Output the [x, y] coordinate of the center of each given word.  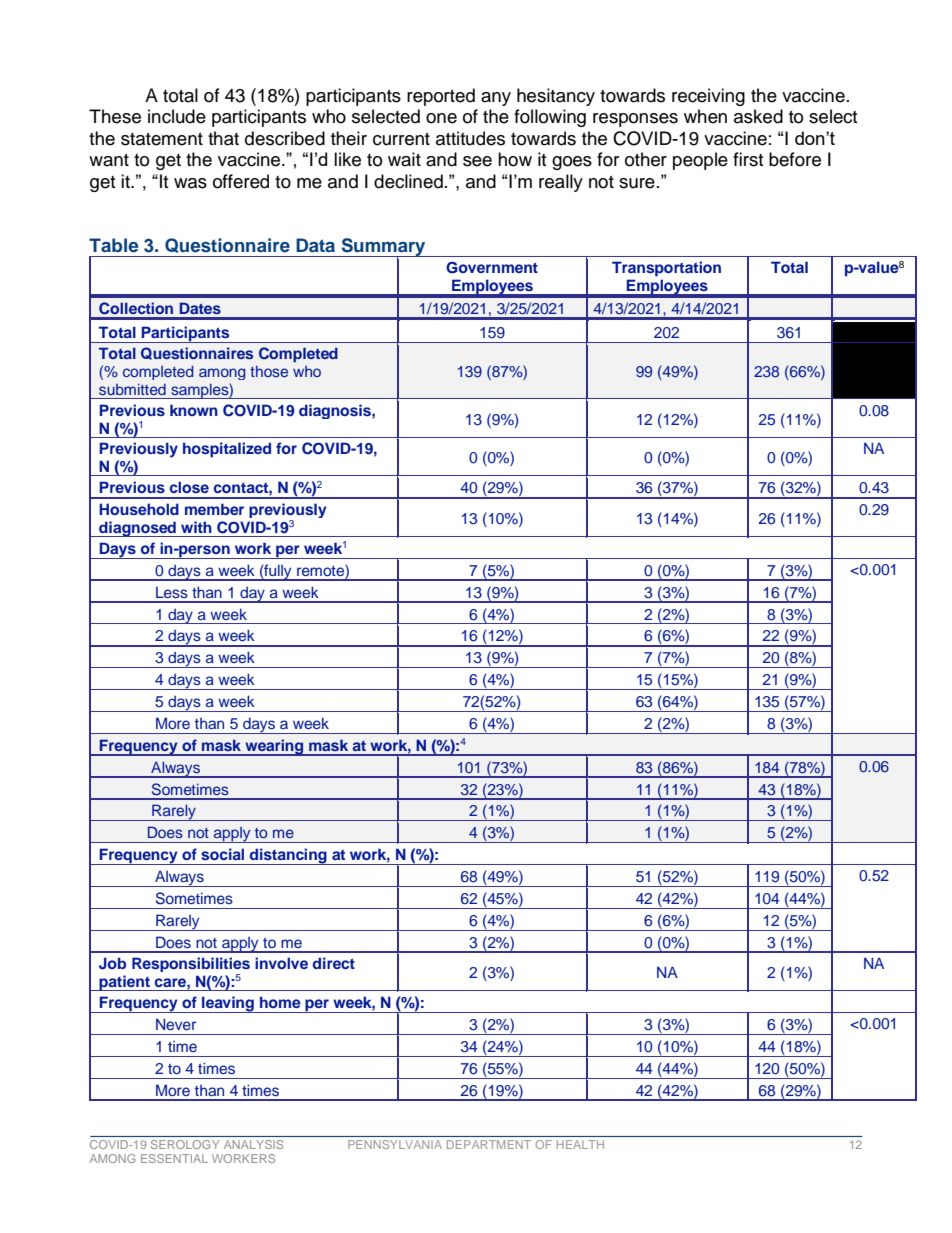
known [194, 410]
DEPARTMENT [489, 1144]
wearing [274, 747]
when [705, 116]
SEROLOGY [185, 1144]
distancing [288, 856]
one [441, 118]
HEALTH [580, 1144]
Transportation [666, 269]
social [222, 854]
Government [492, 268]
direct [334, 963]
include [177, 116]
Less [172, 592]
